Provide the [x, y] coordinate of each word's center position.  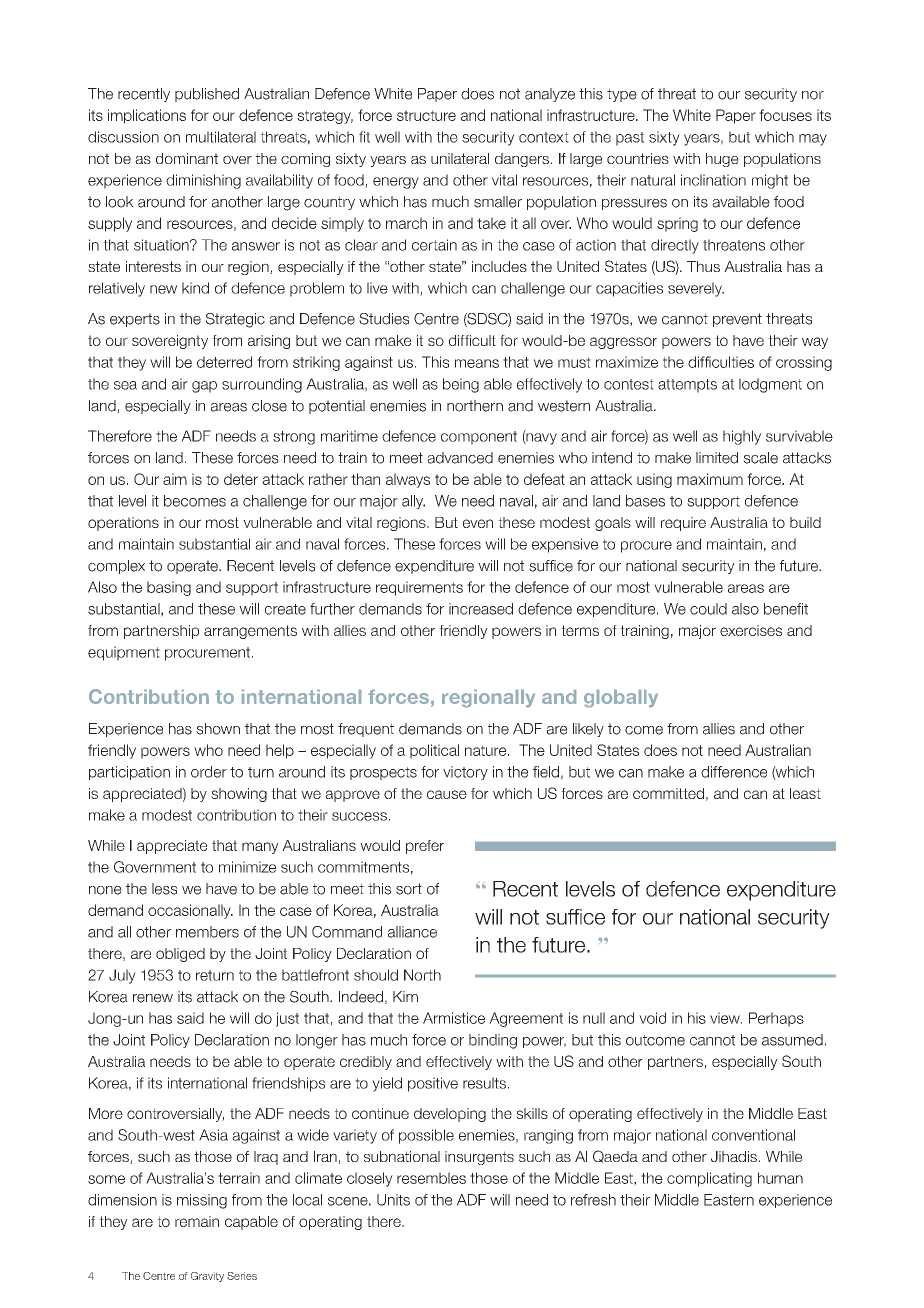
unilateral [460, 158]
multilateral [221, 137]
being [461, 385]
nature [487, 750]
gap [204, 387]
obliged [180, 955]
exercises [751, 630]
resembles [431, 1178]
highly [742, 437]
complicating [709, 1179]
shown [218, 729]
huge [722, 160]
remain [197, 1221]
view [726, 1018]
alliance [412, 932]
